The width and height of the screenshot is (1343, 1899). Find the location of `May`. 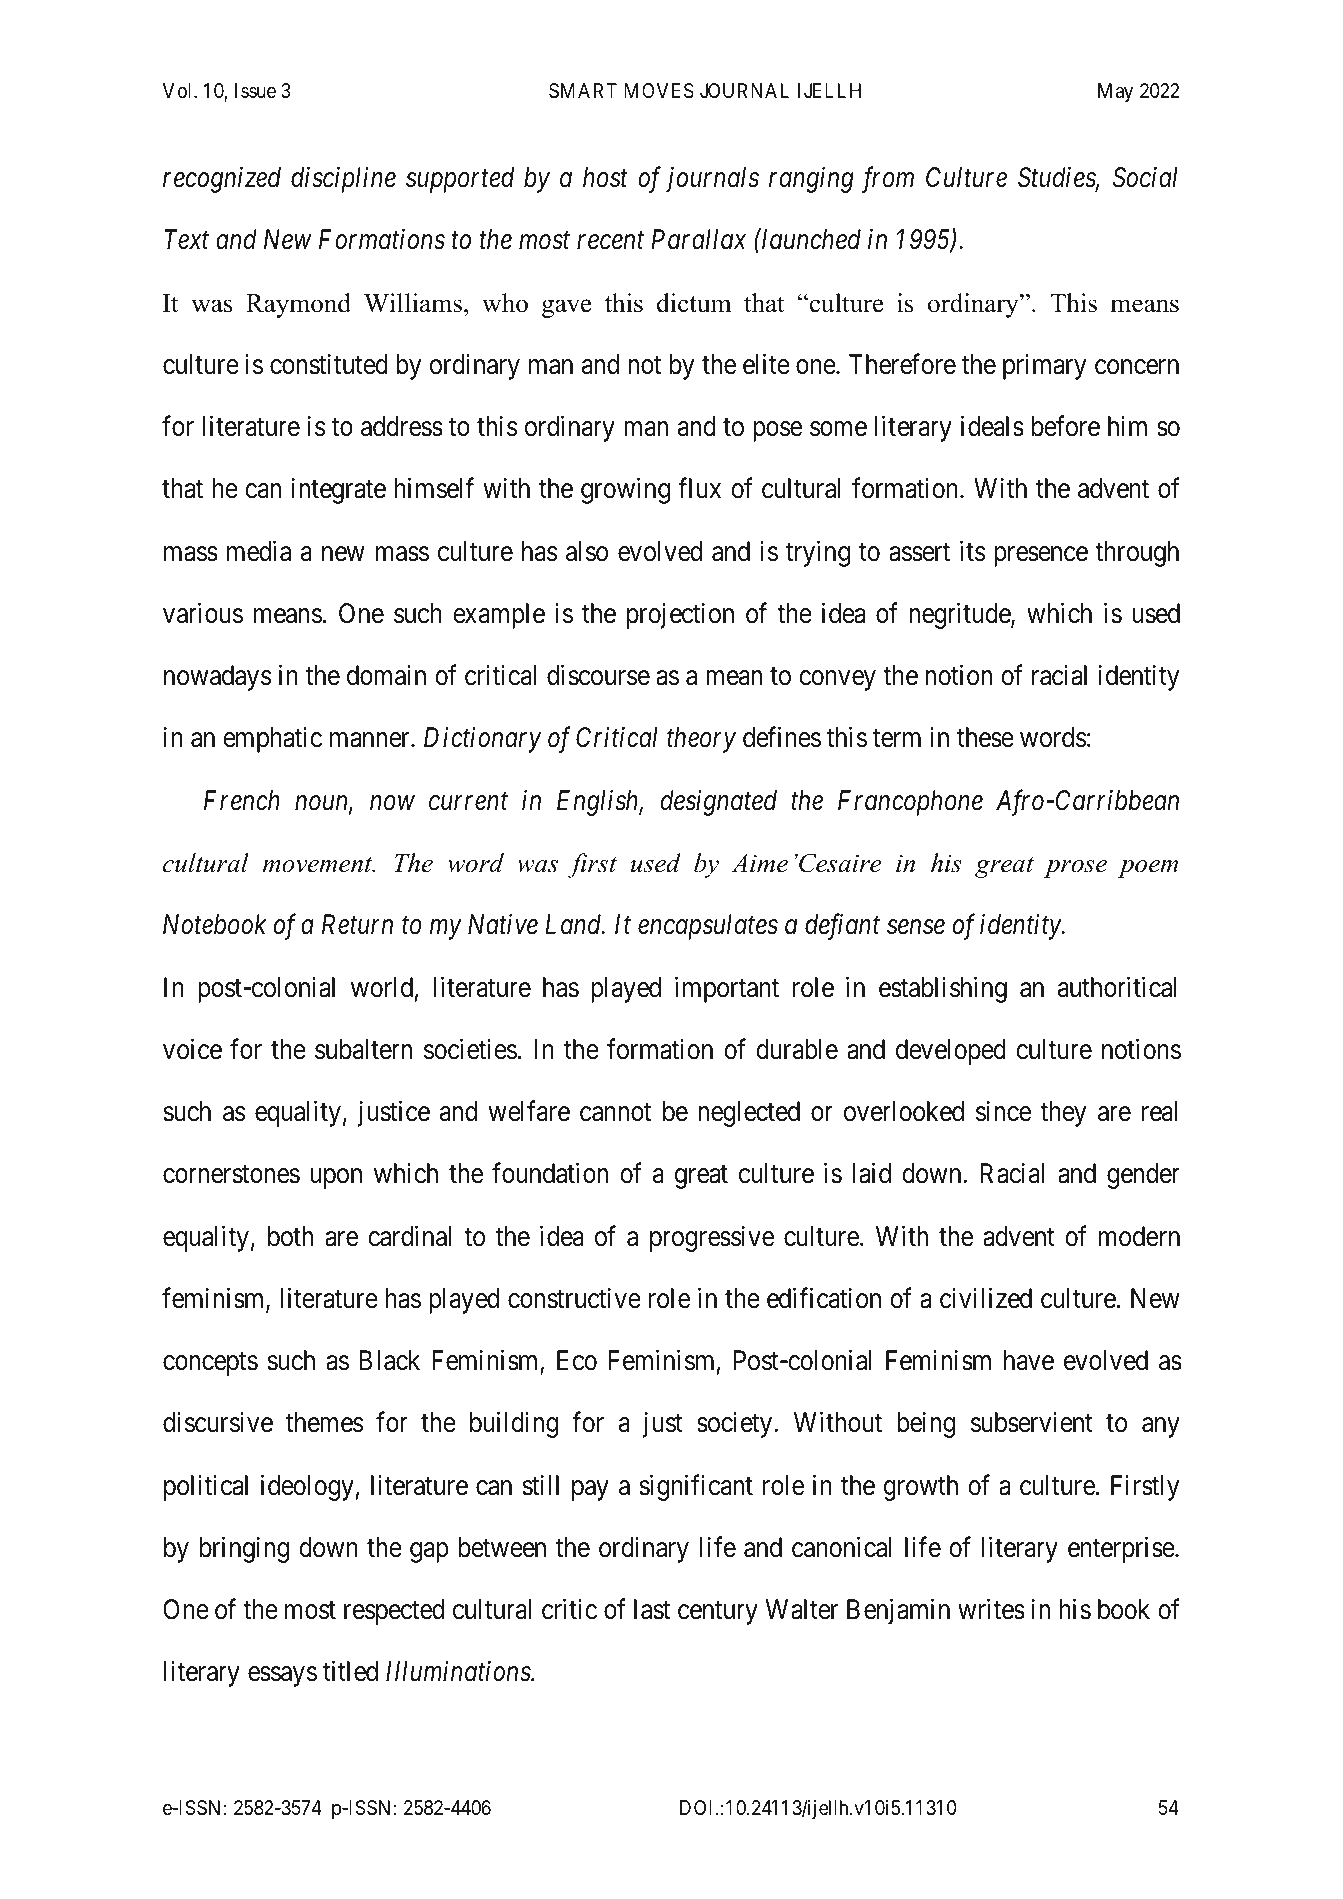

May is located at coordinates (1115, 92).
